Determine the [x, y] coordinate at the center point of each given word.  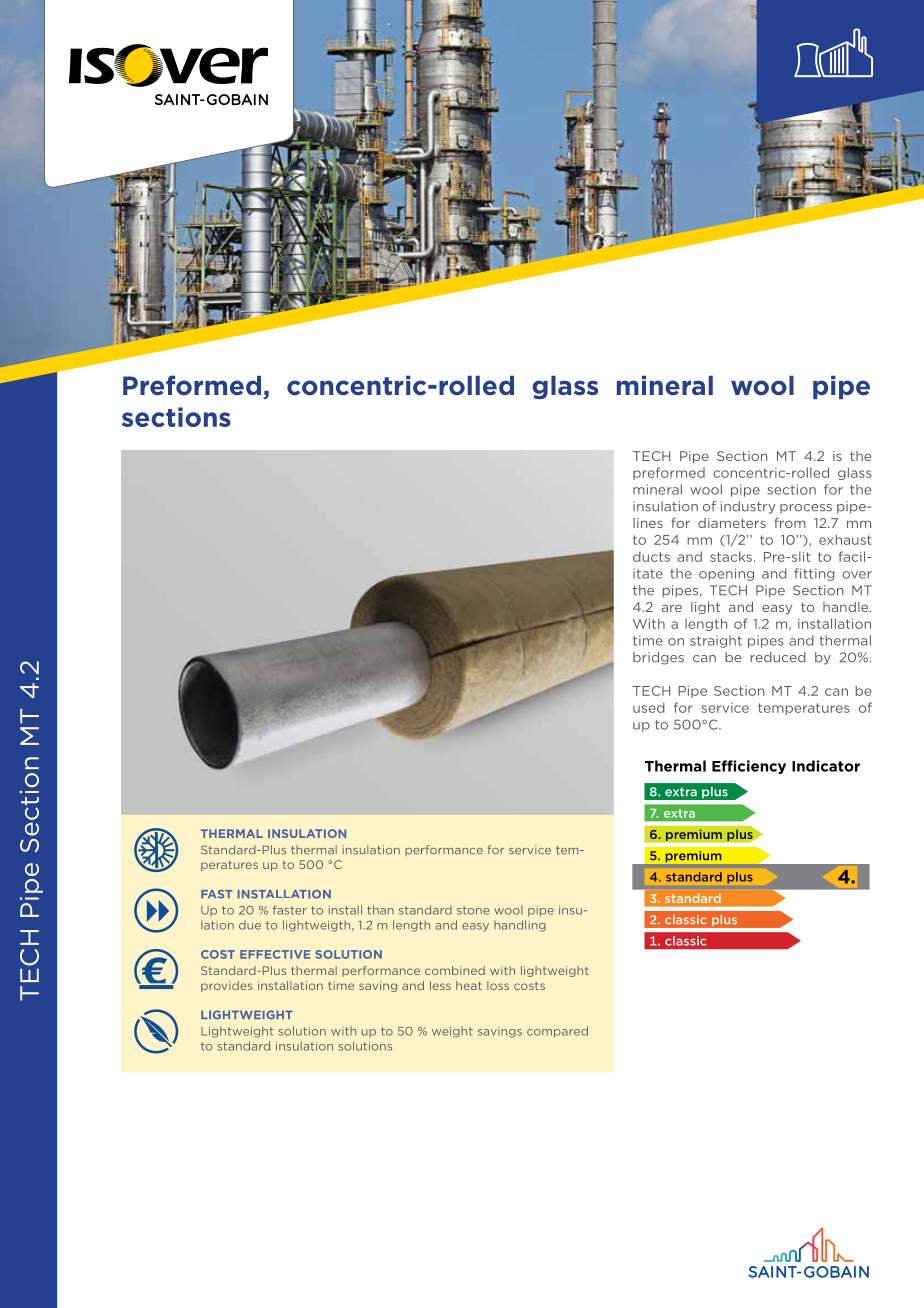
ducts [651, 556]
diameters [732, 523]
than [380, 910]
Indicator [826, 766]
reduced [778, 657]
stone [473, 910]
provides [227, 986]
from [790, 523]
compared [557, 1032]
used [649, 707]
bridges [658, 658]
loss [498, 985]
